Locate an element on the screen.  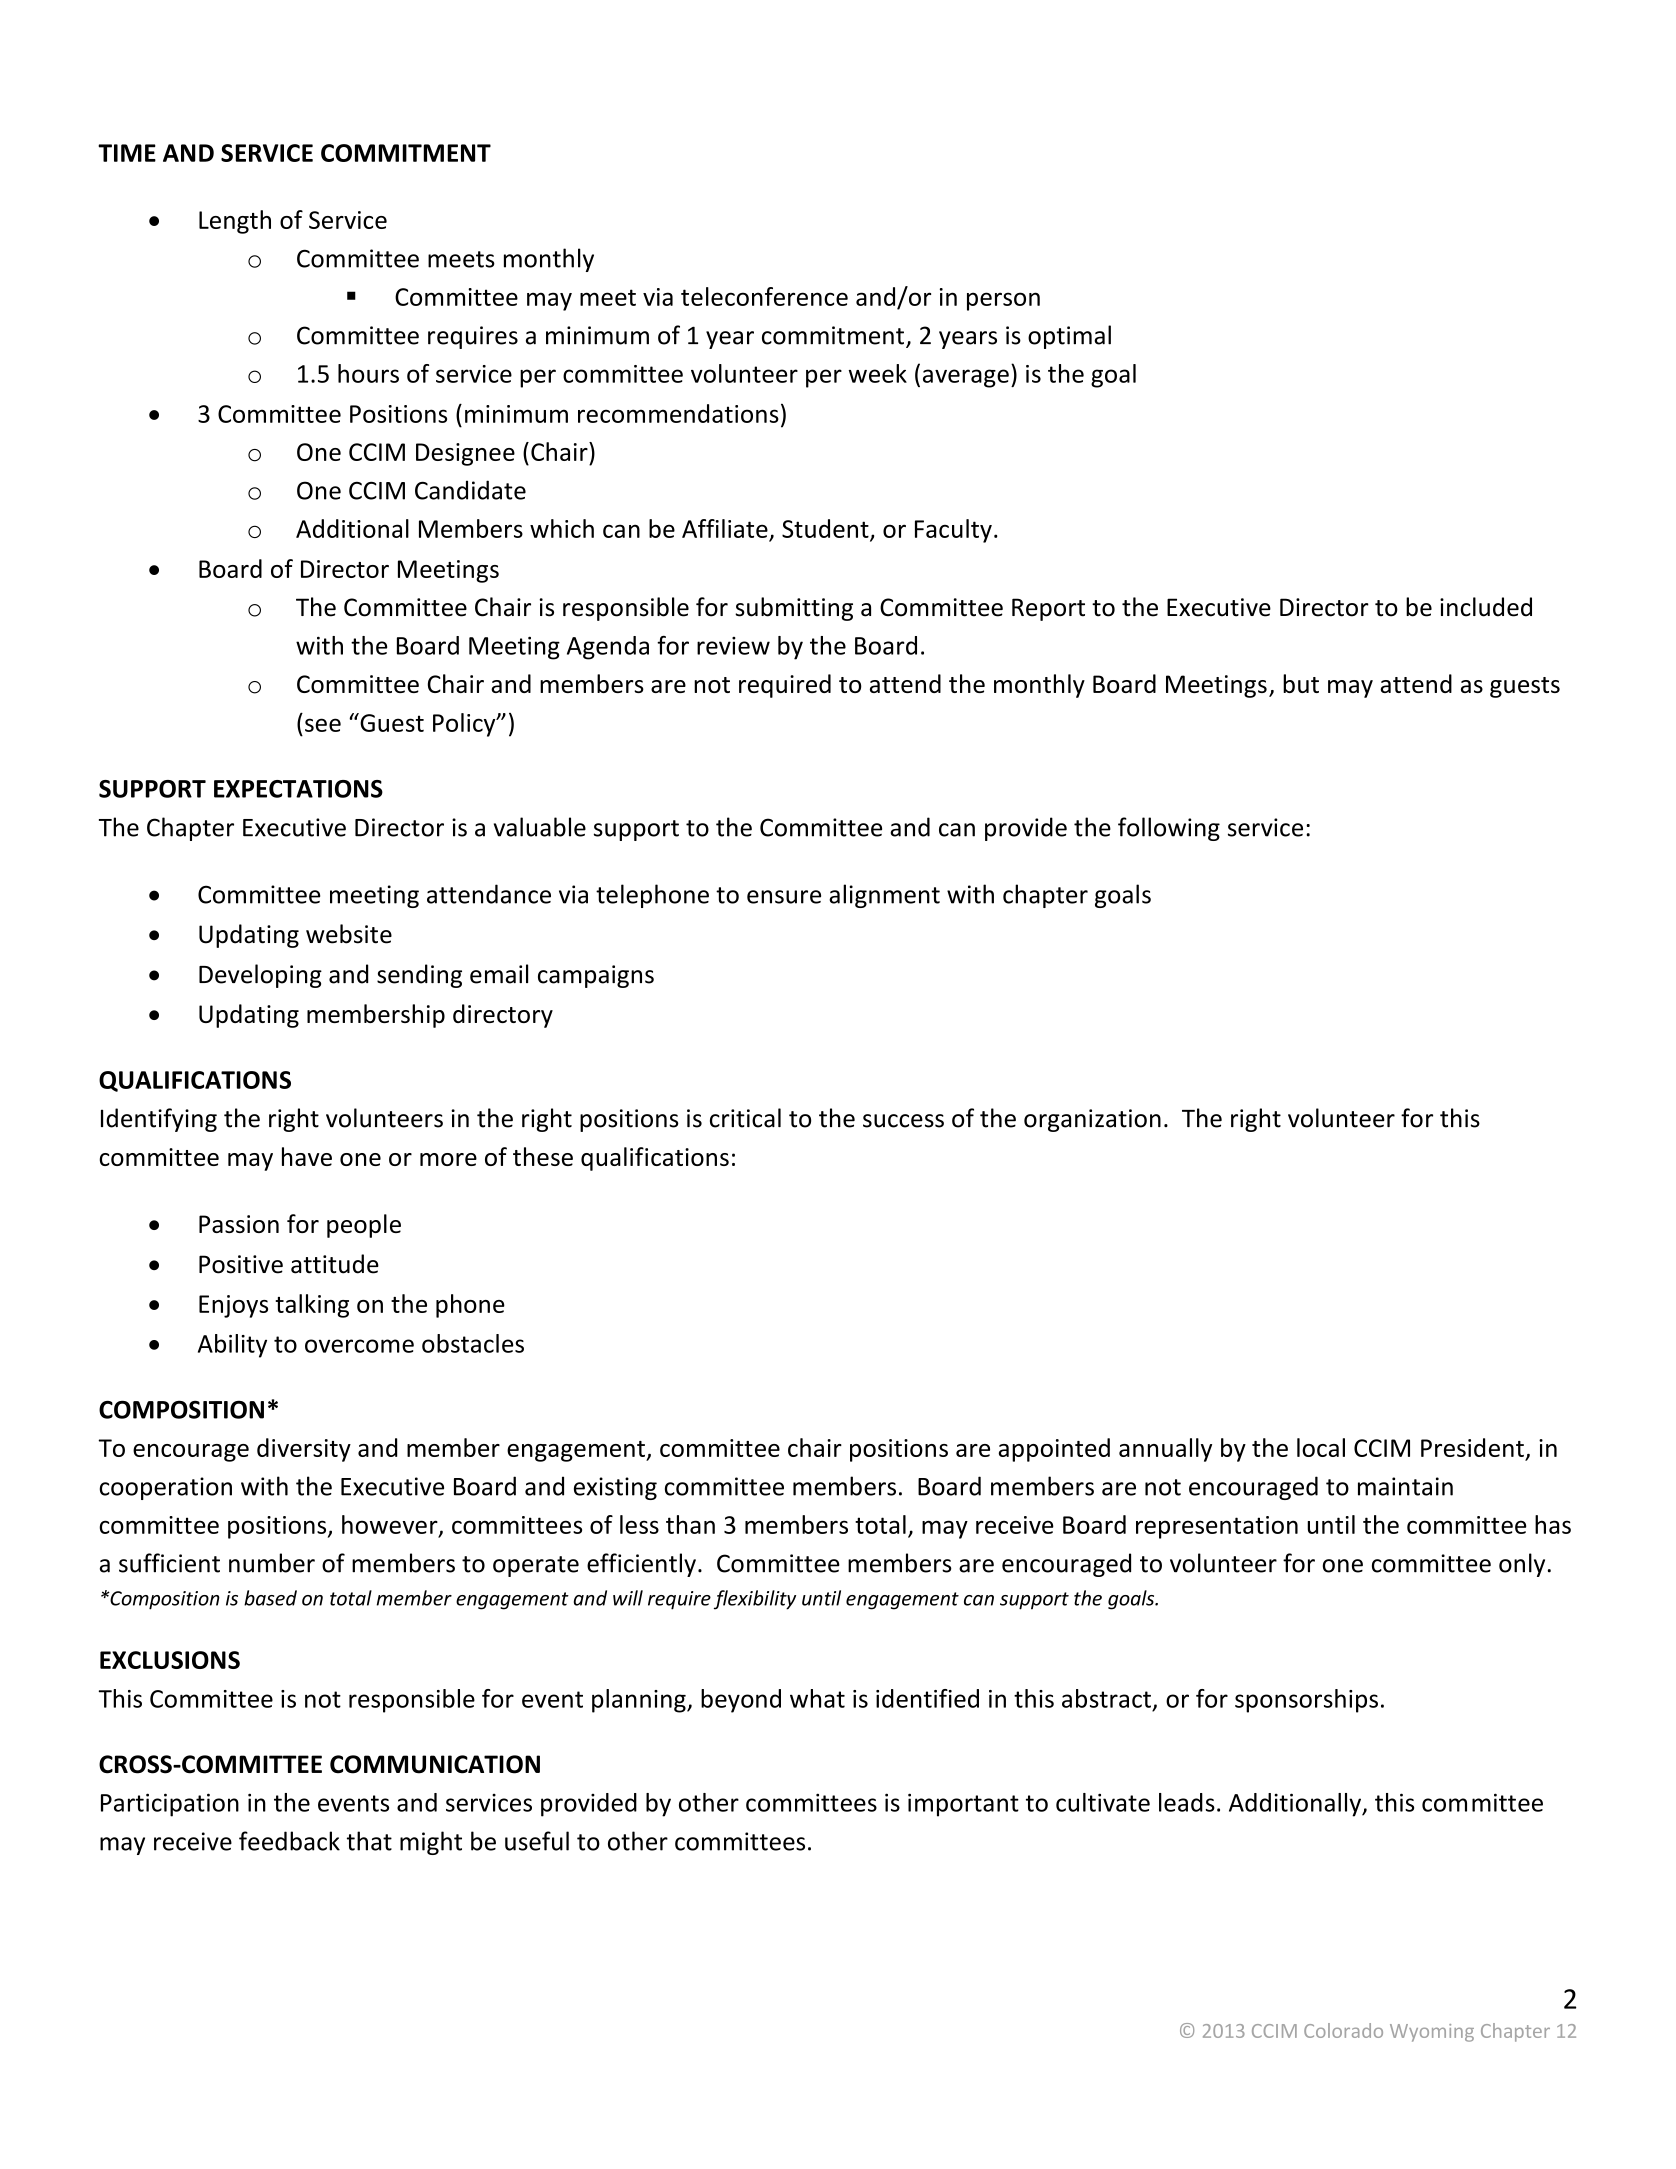
but is located at coordinates (1301, 683).
